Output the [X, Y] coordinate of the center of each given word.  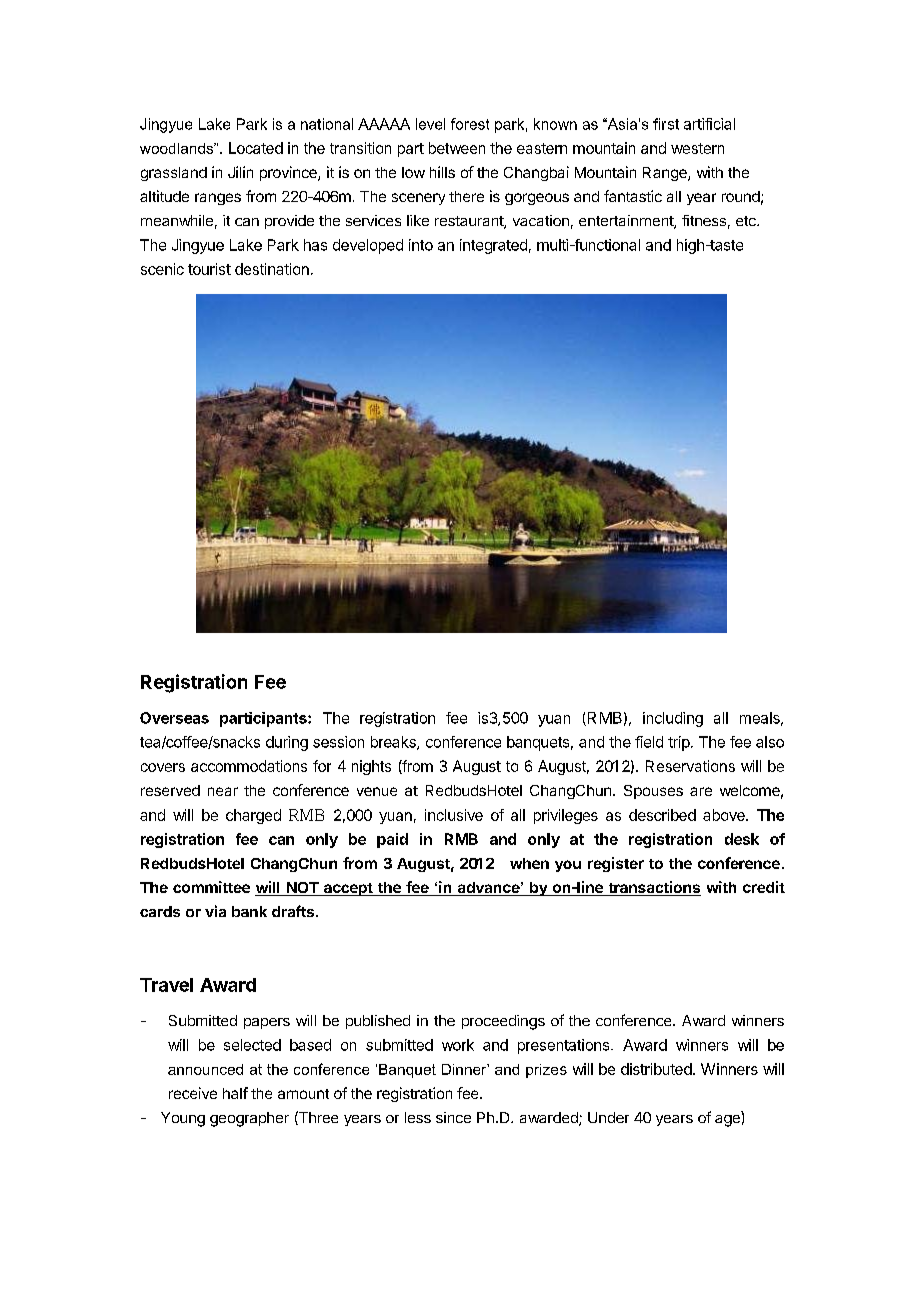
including [673, 719]
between [457, 148]
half [235, 1093]
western [697, 148]
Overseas [174, 718]
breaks [394, 743]
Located [256, 148]
